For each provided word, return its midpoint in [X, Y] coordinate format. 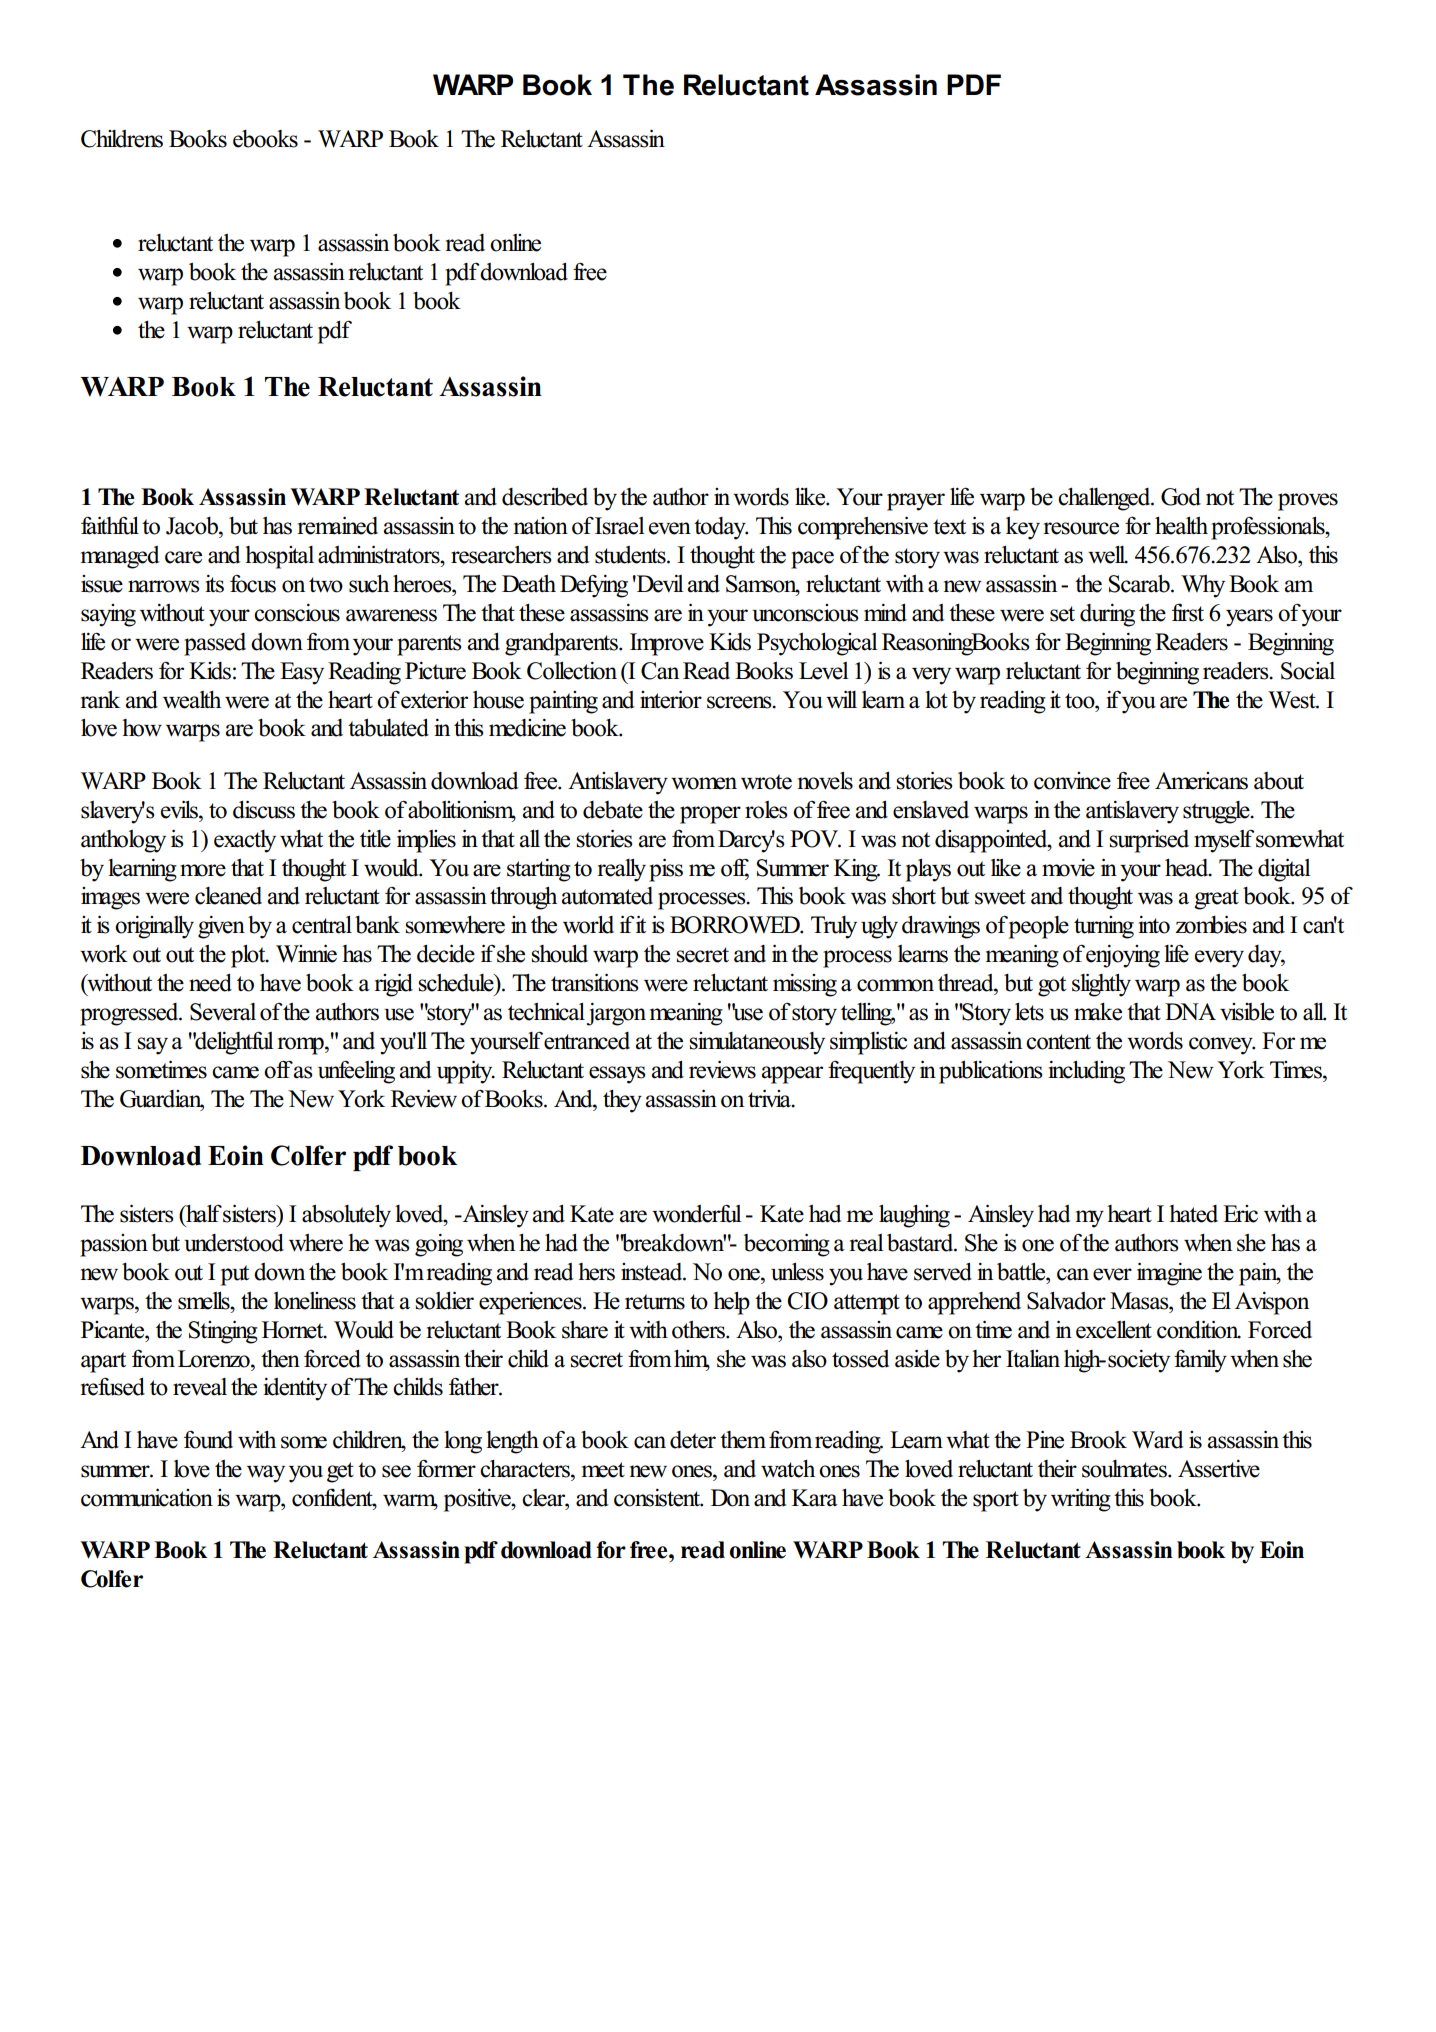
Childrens [122, 139]
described [545, 497]
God [1181, 497]
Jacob [193, 526]
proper [710, 815]
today [721, 528]
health [1181, 526]
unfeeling [356, 1072]
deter [693, 1440]
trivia [770, 1099]
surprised [1149, 841]
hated [1193, 1214]
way [266, 1474]
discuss [264, 810]
